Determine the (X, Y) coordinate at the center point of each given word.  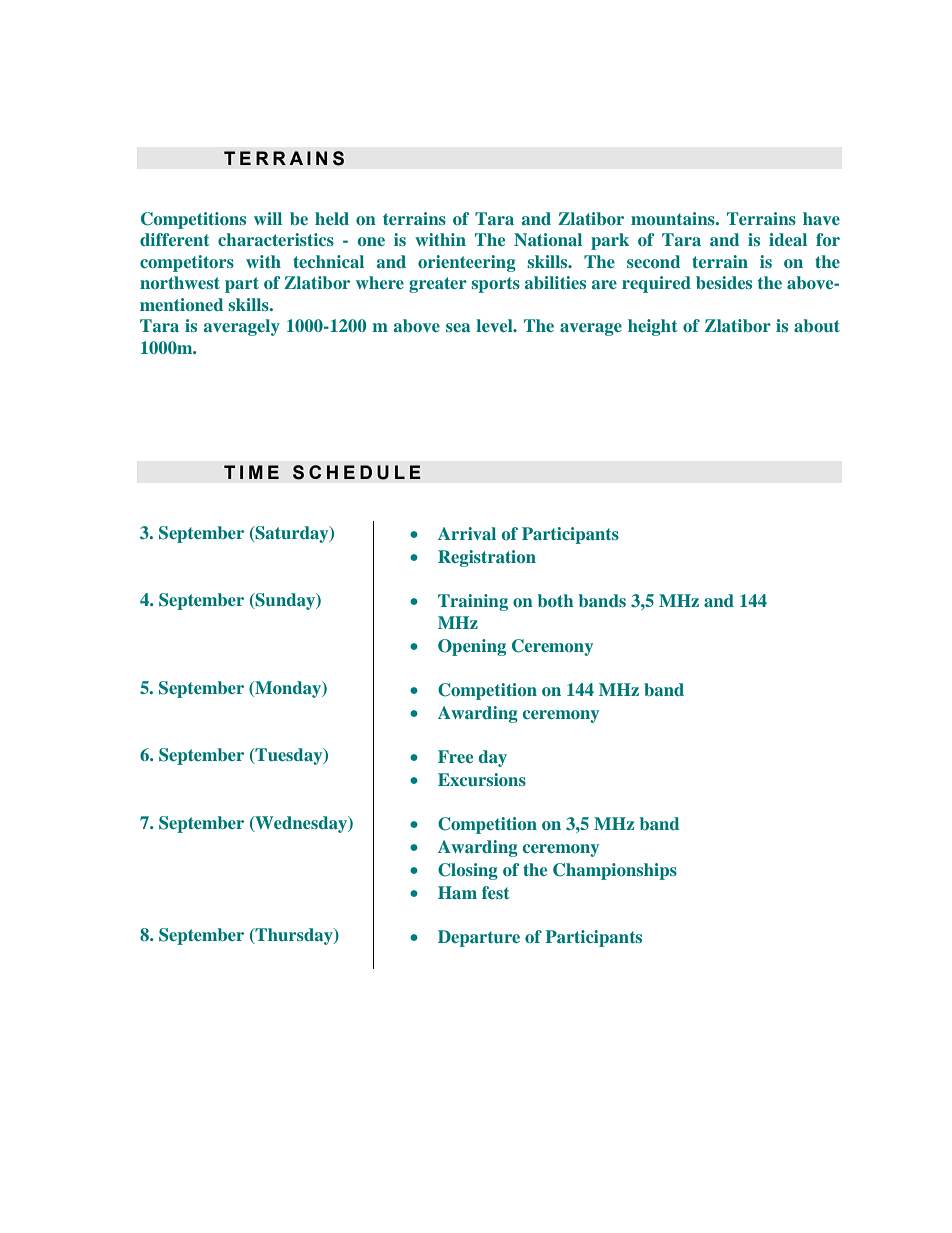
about (817, 325)
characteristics (276, 239)
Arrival (467, 533)
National (548, 239)
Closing (468, 871)
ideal (788, 239)
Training (473, 602)
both (555, 600)
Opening (472, 647)
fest (496, 892)
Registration (487, 558)
